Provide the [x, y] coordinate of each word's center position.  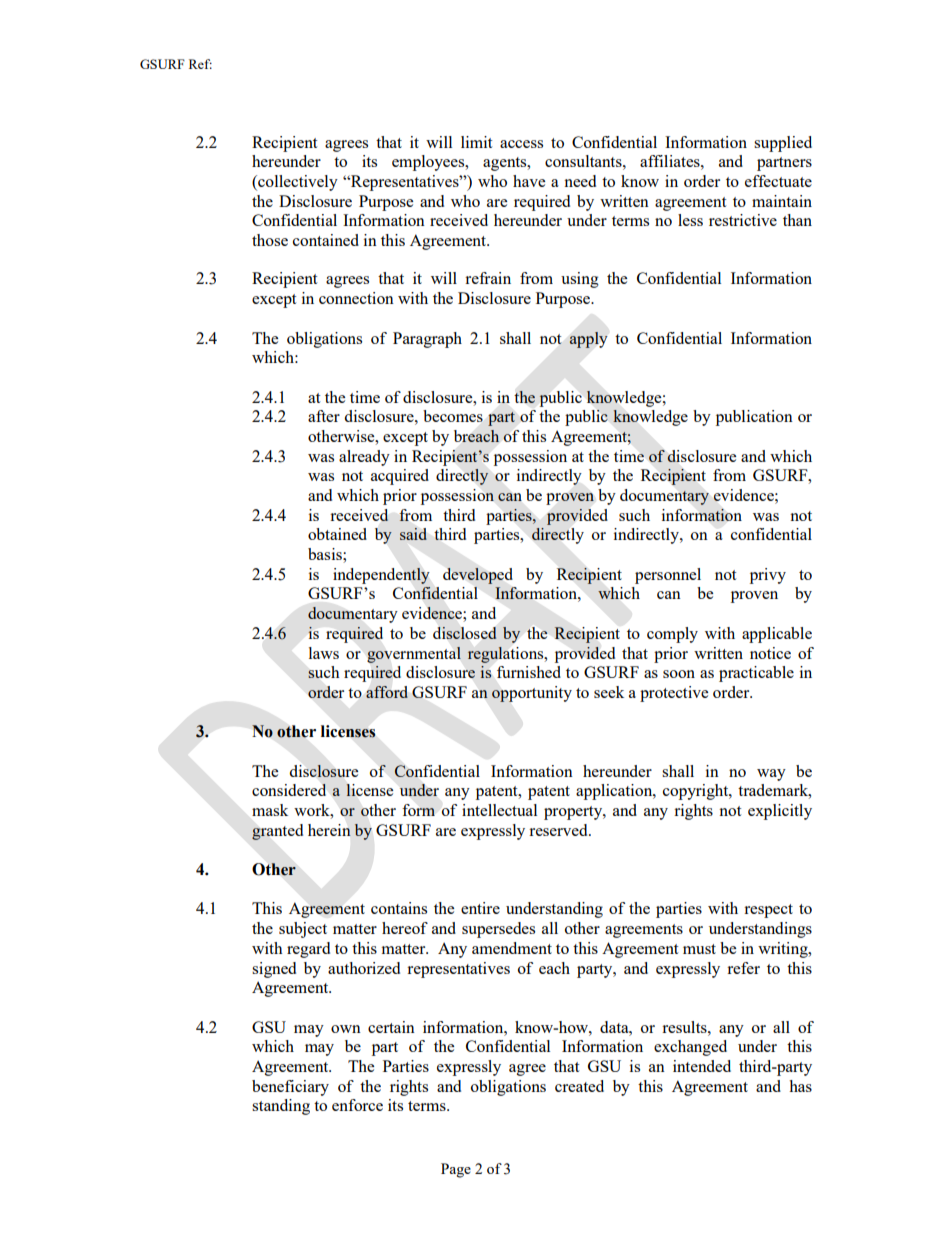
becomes [453, 416]
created [579, 1086]
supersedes [498, 930]
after [324, 416]
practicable [756, 674]
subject [303, 930]
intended [702, 1066]
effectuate [778, 181]
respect [768, 911]
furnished [529, 672]
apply [588, 340]
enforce [357, 1105]
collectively [297, 183]
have [529, 181]
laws [324, 653]
